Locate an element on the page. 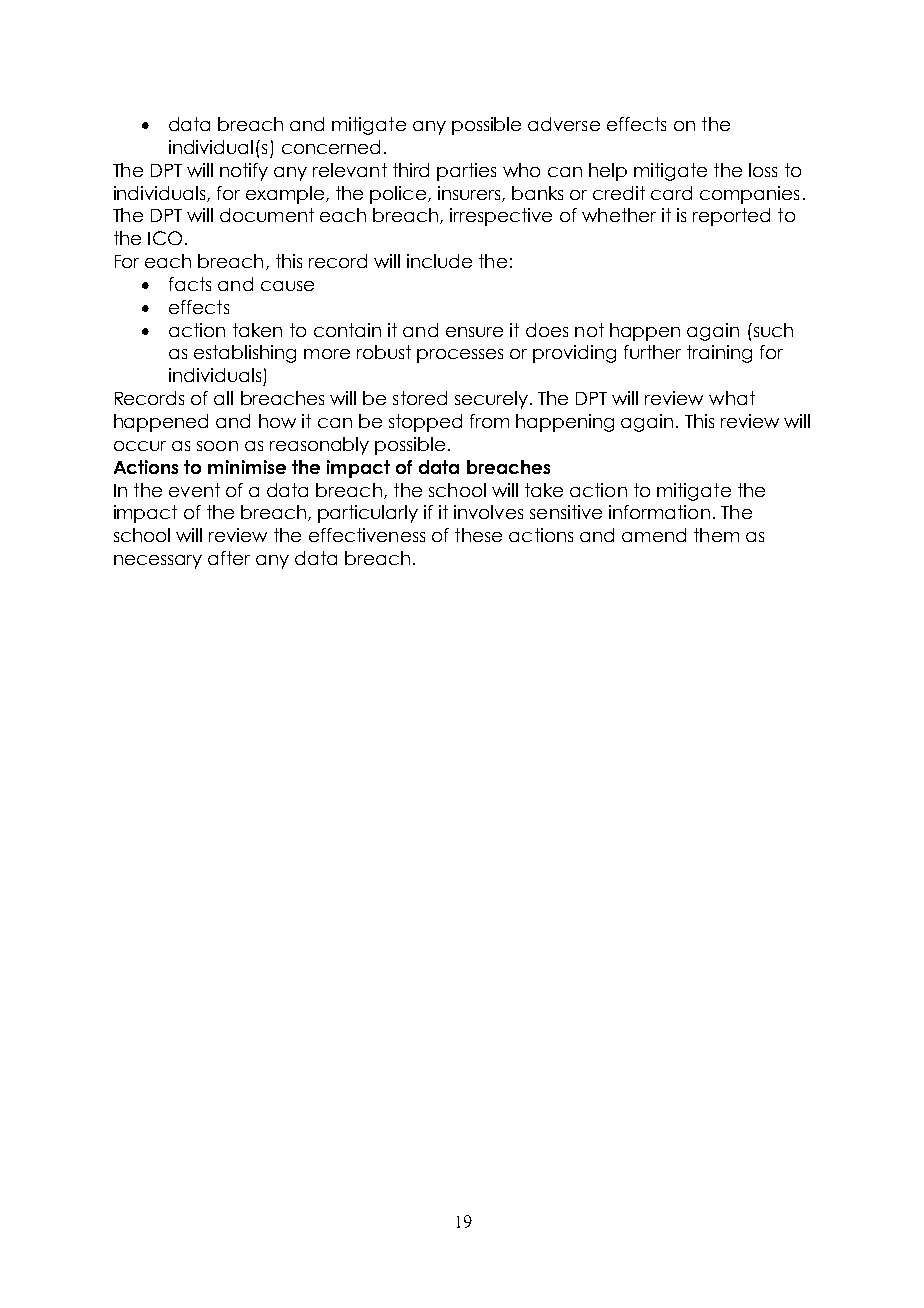 This page has width=924, height=1308. notify is located at coordinates (244, 172).
